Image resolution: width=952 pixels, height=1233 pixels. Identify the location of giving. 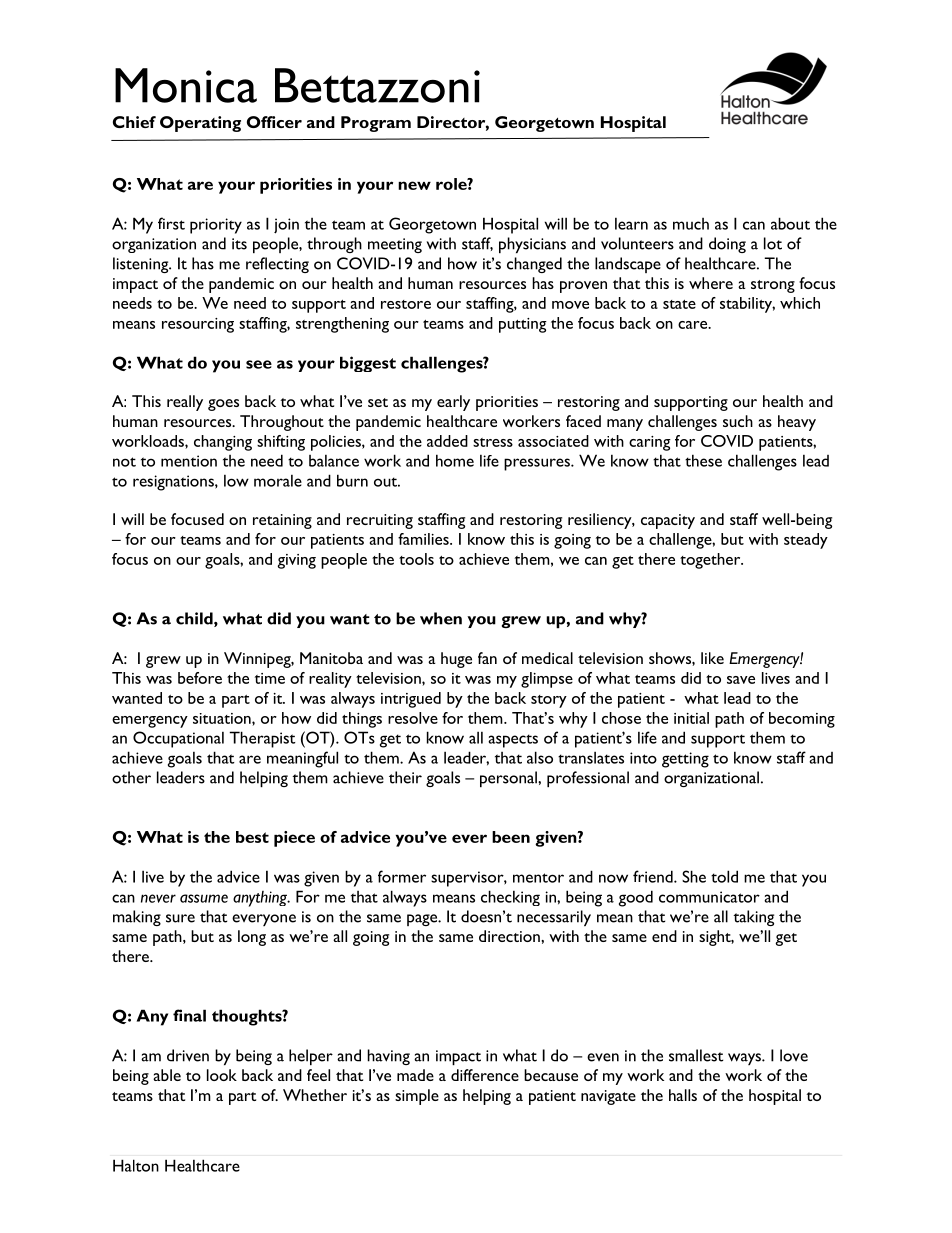
(297, 561).
